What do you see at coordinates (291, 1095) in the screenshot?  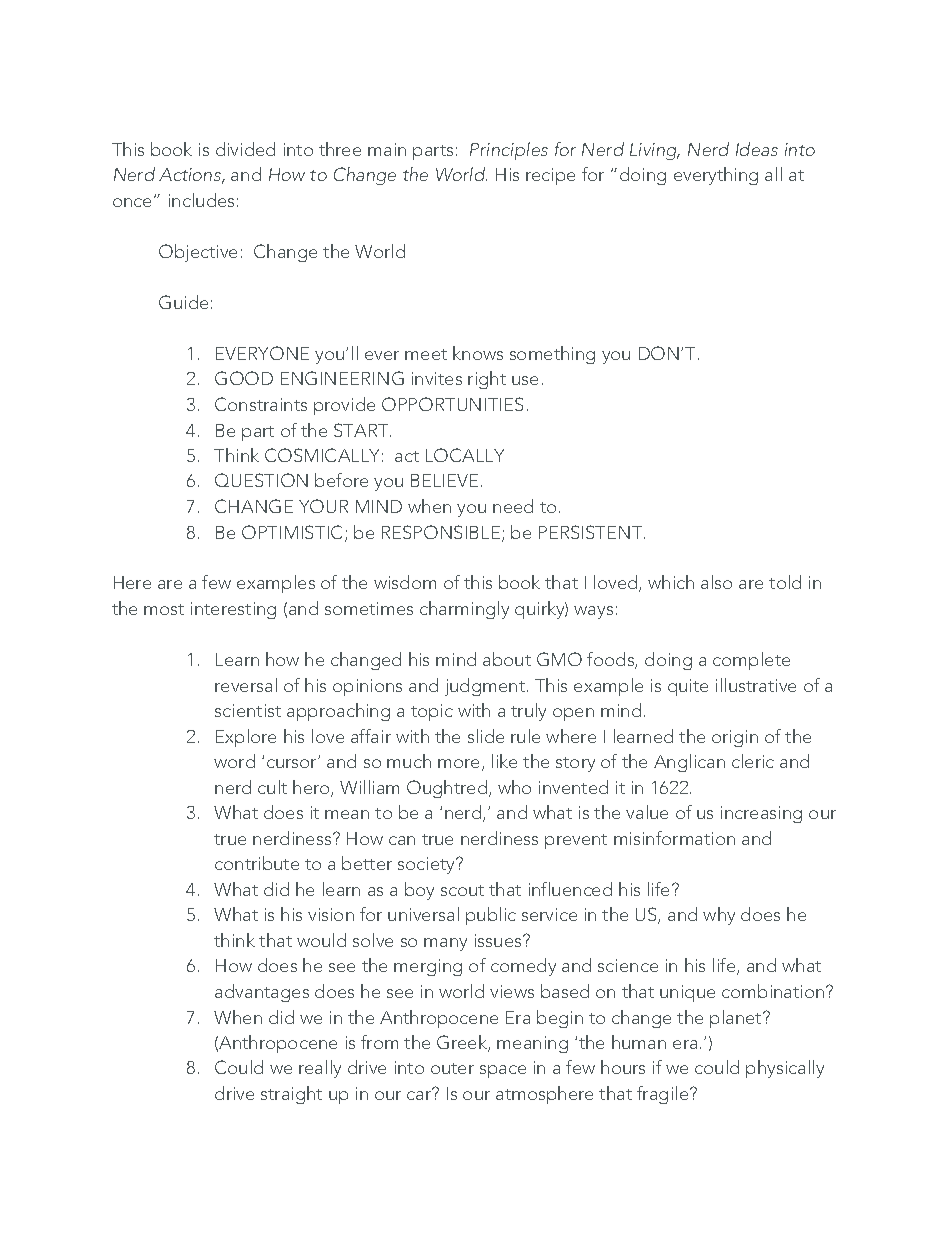 I see `straight` at bounding box center [291, 1095].
